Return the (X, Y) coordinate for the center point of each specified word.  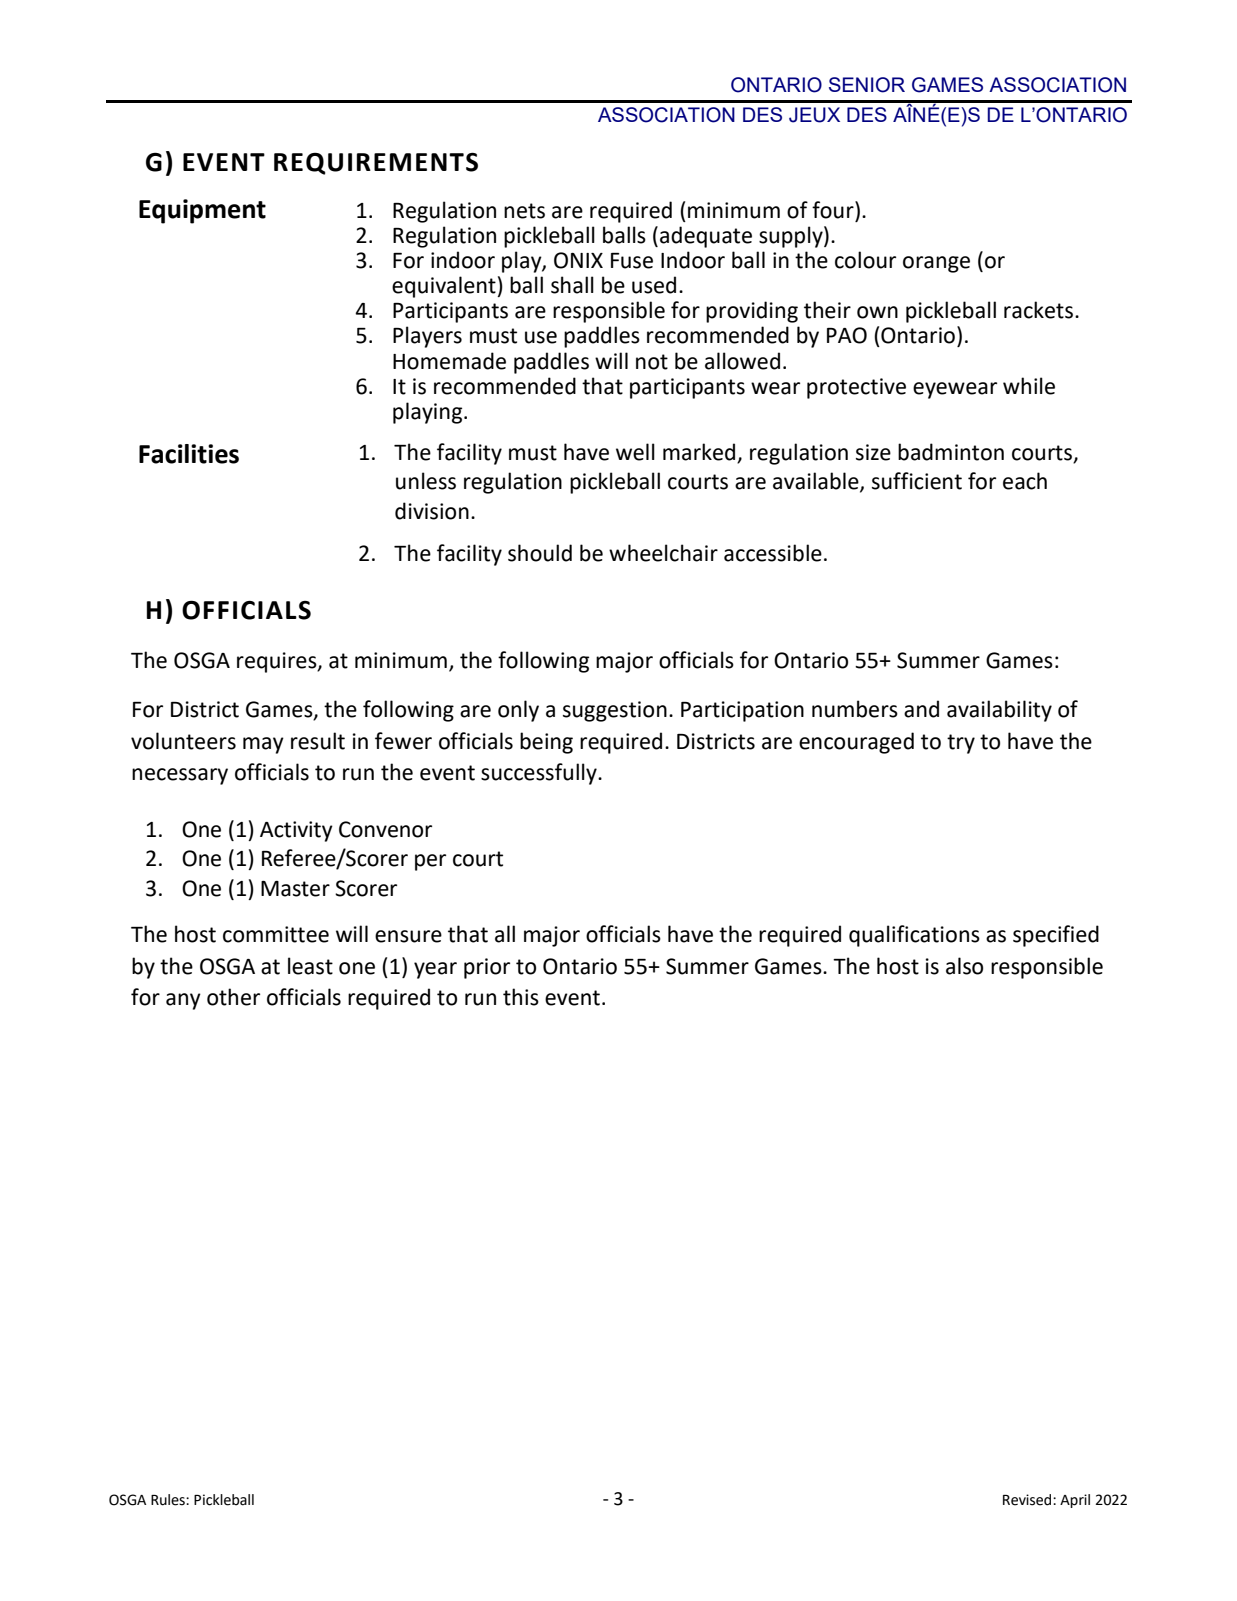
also (964, 966)
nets (524, 211)
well (635, 452)
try (961, 744)
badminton (951, 452)
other (233, 997)
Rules (169, 1500)
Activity (296, 831)
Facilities (189, 454)
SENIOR (867, 85)
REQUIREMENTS (376, 164)
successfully (540, 774)
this (521, 997)
